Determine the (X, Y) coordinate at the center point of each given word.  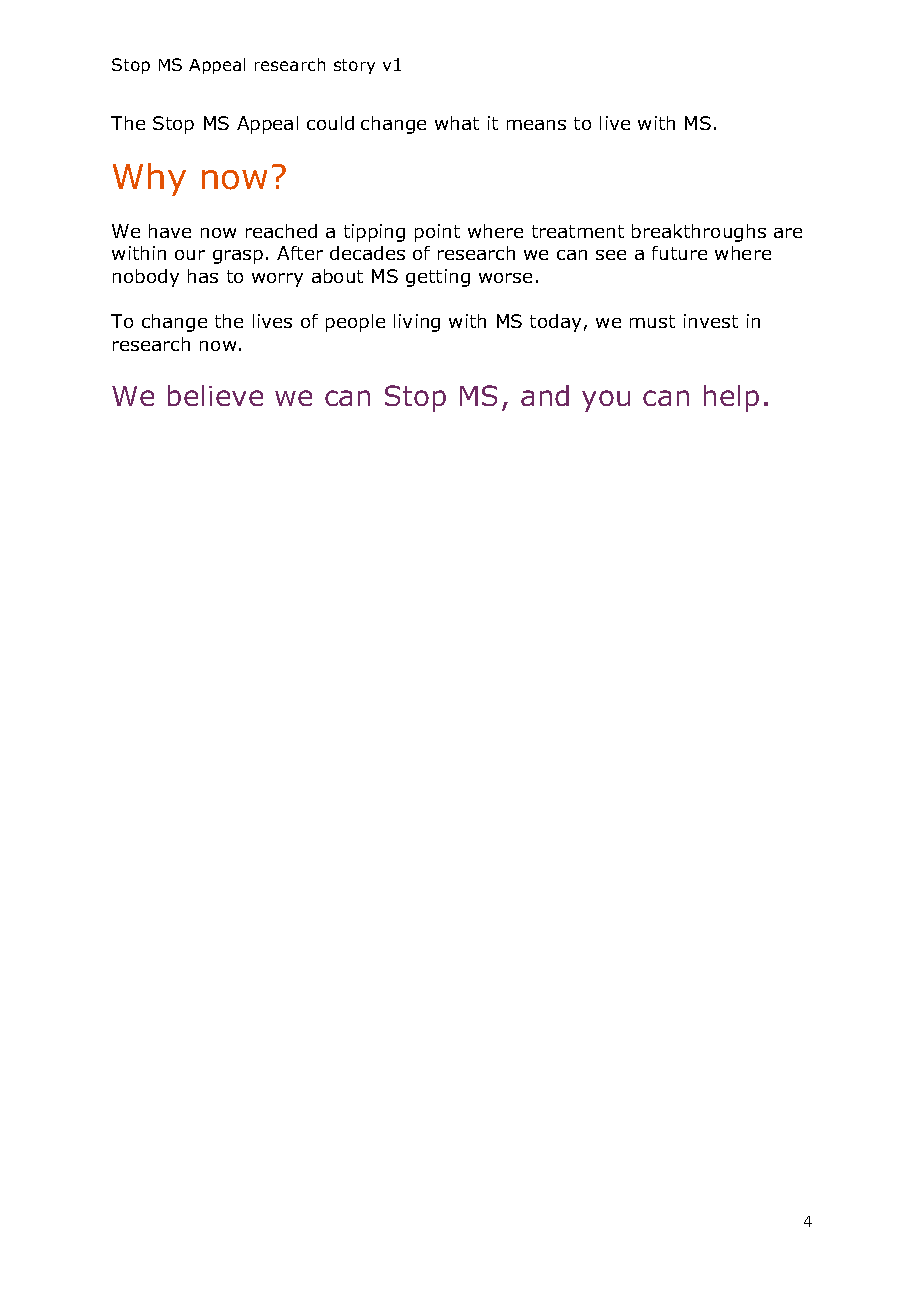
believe (215, 395)
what (457, 123)
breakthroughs (699, 233)
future (679, 253)
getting (438, 278)
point (437, 233)
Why (149, 179)
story (354, 66)
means (536, 125)
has (203, 276)
